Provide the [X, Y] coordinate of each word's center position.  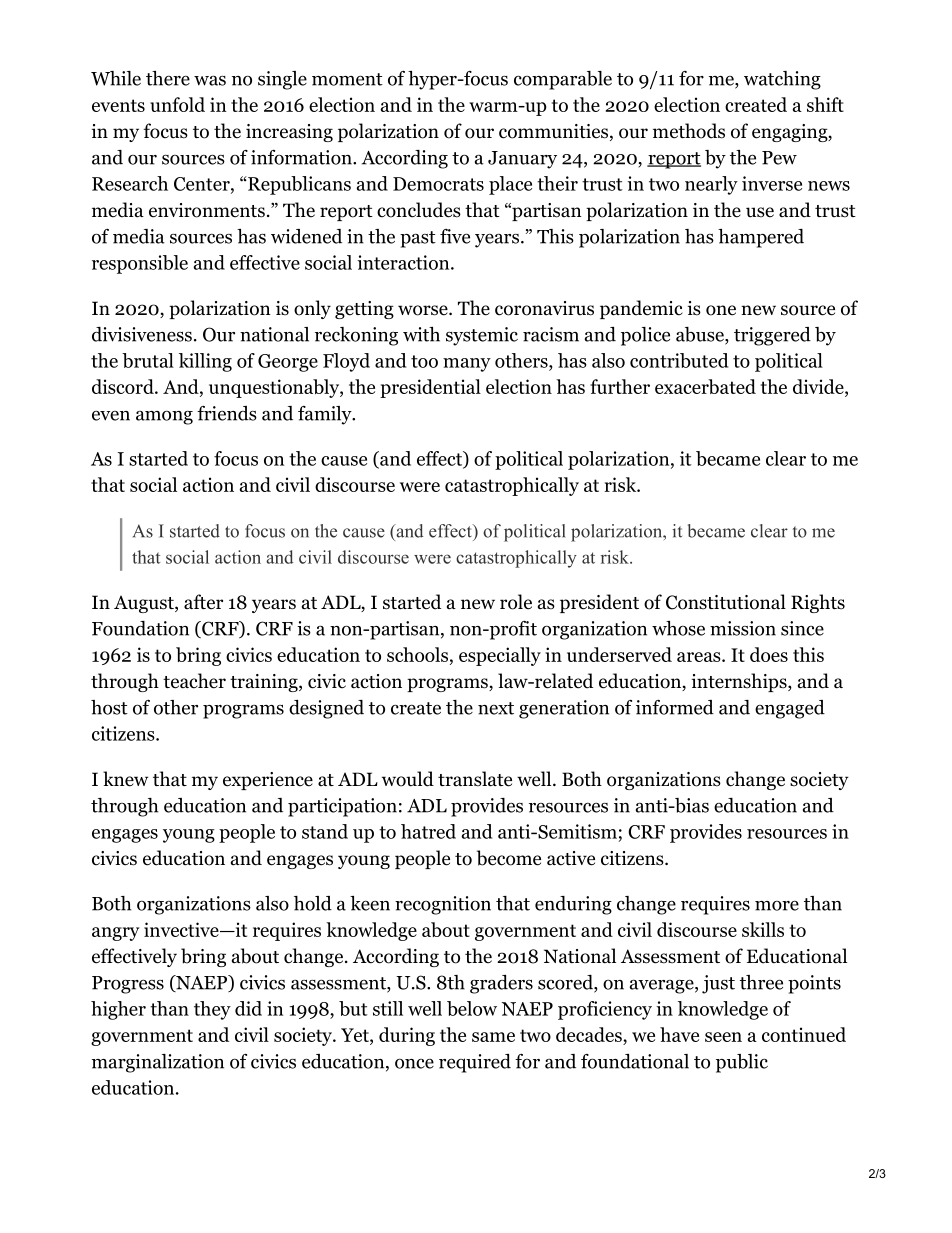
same [493, 1037]
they [212, 1010]
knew [125, 779]
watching [782, 80]
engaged [790, 709]
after [203, 602]
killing [205, 362]
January [522, 160]
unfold [177, 104]
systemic [482, 336]
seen [723, 1037]
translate [475, 779]
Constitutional [726, 602]
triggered [772, 336]
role [516, 602]
